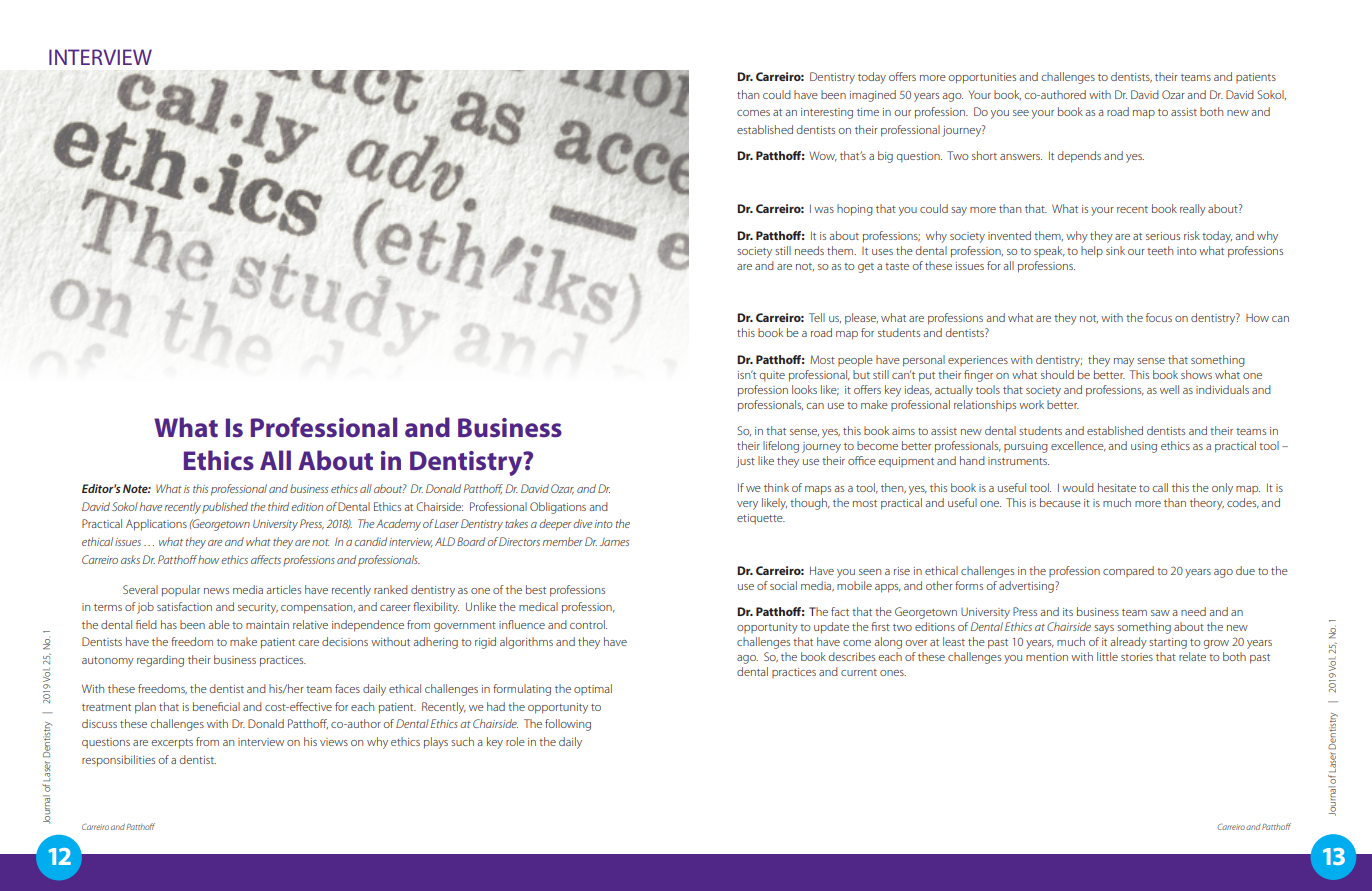 This screenshot has width=1372, height=891. Describe the element at coordinates (1031, 404) in the screenshot. I see `work` at that location.
